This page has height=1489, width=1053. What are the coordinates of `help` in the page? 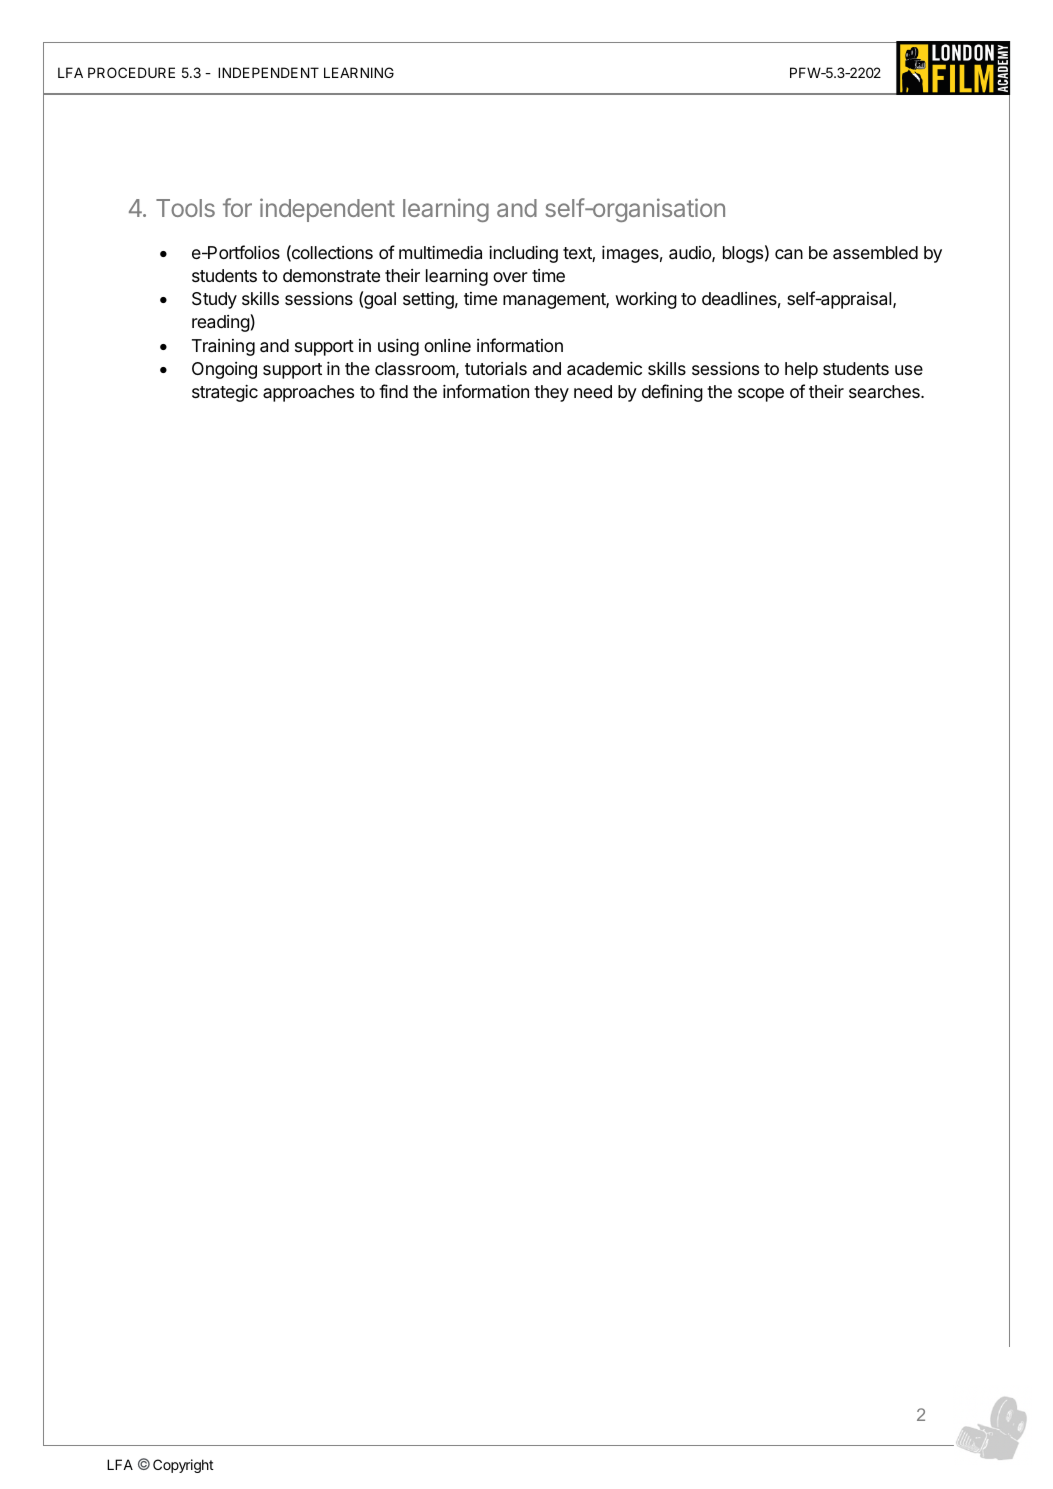 It's located at (801, 370).
